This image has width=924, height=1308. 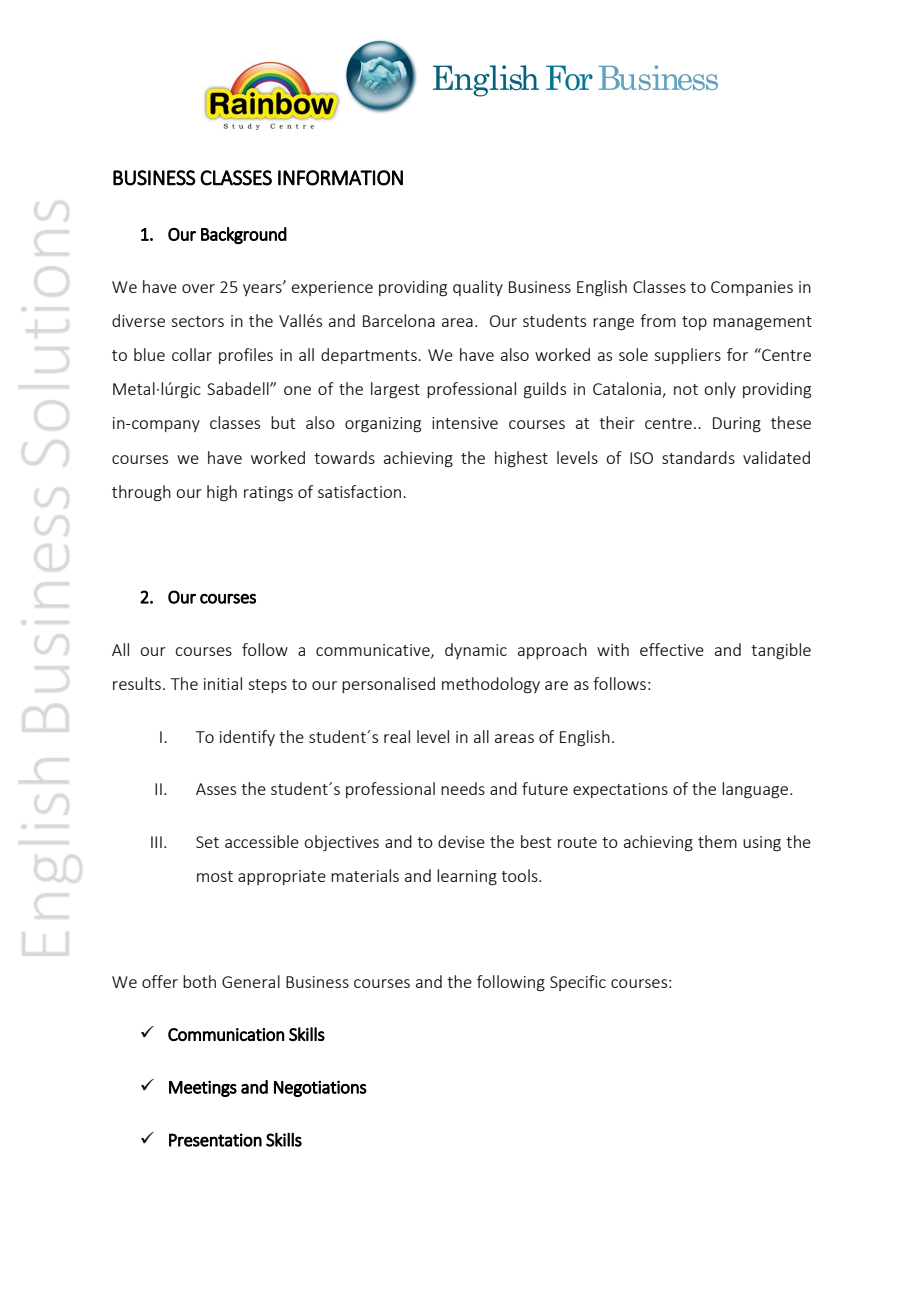 I want to click on but, so click(x=283, y=422).
